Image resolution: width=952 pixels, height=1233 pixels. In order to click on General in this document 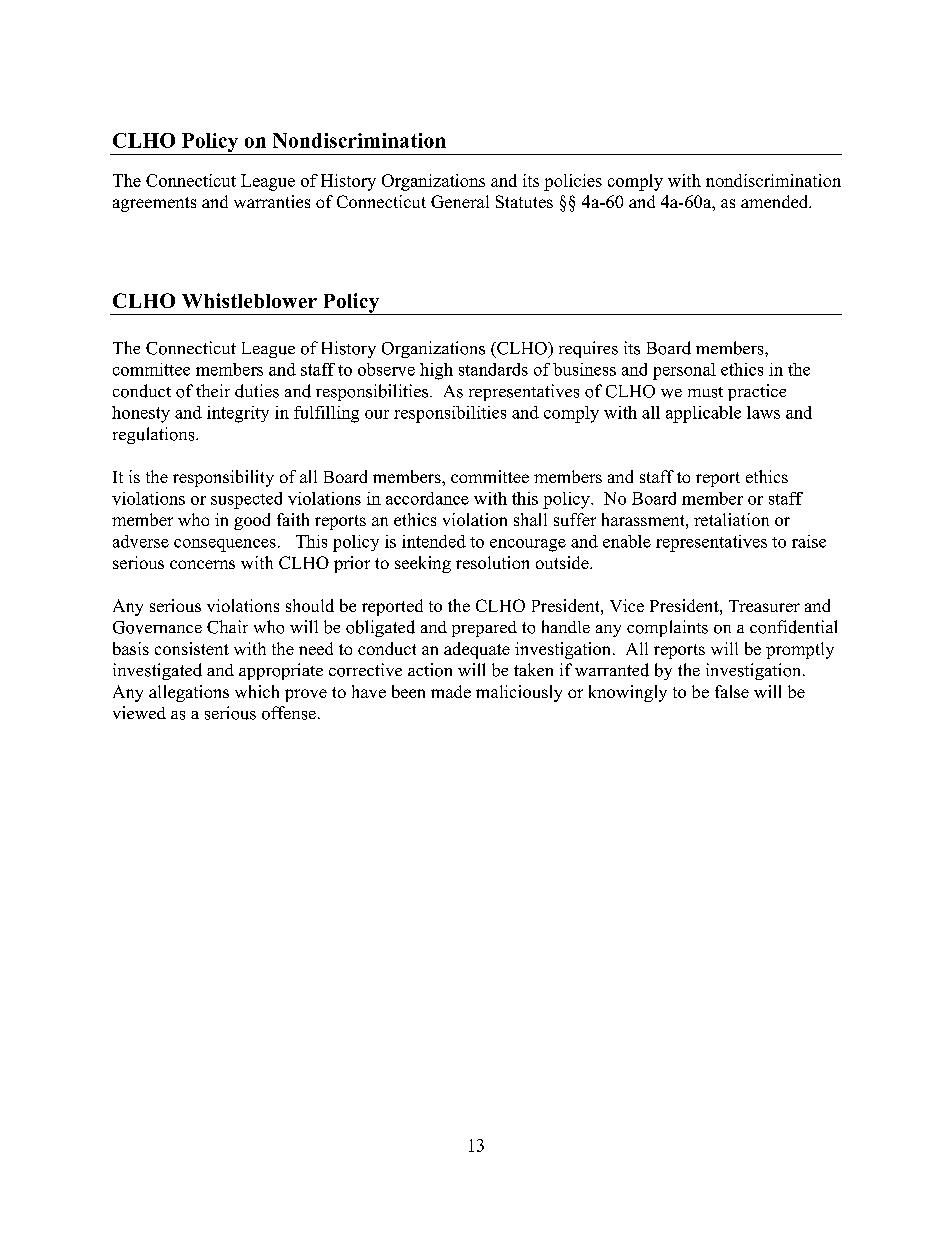, I will do `click(460, 201)`.
